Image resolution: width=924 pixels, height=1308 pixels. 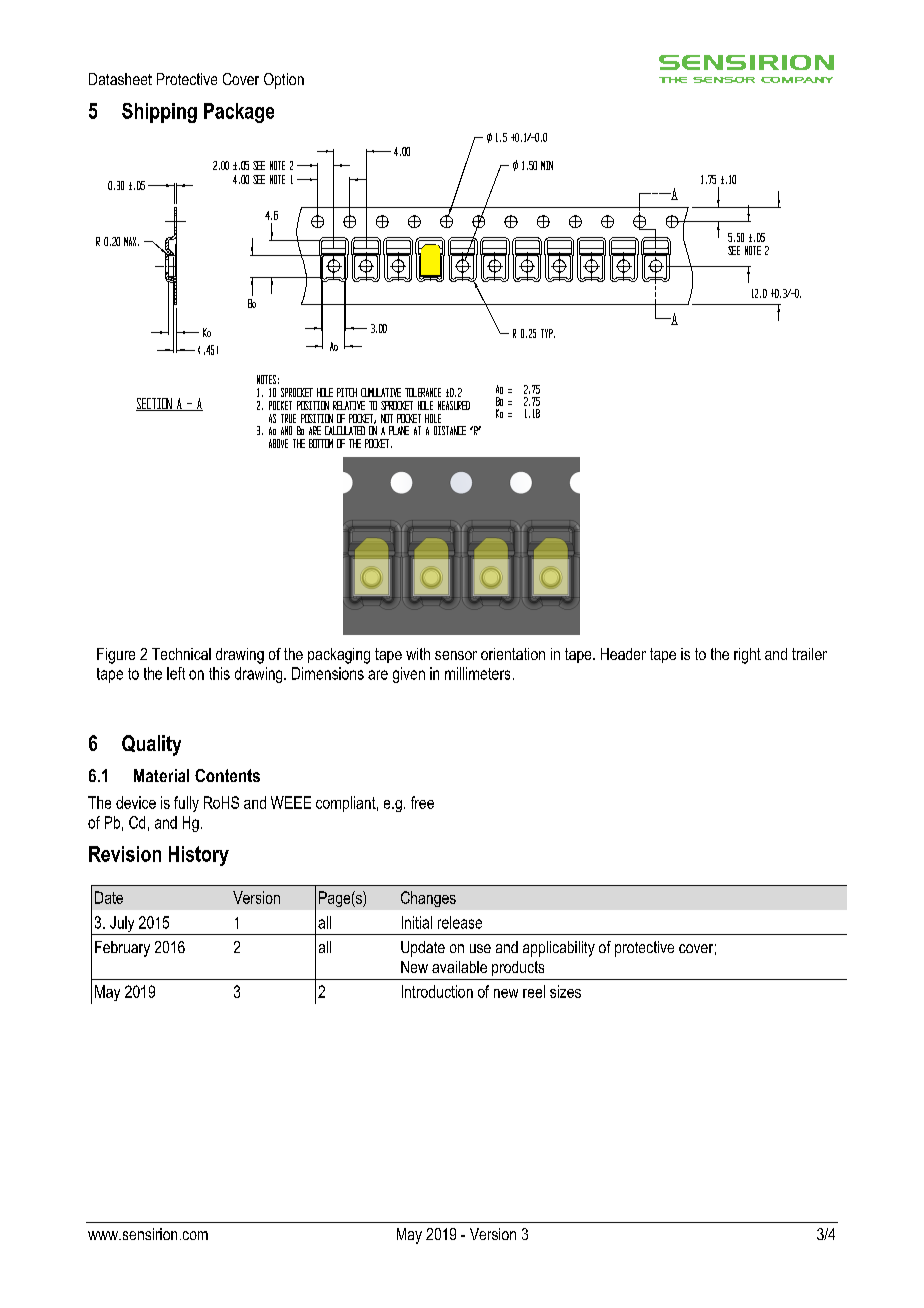 What do you see at coordinates (181, 654) in the page?
I see `Technical` at bounding box center [181, 654].
